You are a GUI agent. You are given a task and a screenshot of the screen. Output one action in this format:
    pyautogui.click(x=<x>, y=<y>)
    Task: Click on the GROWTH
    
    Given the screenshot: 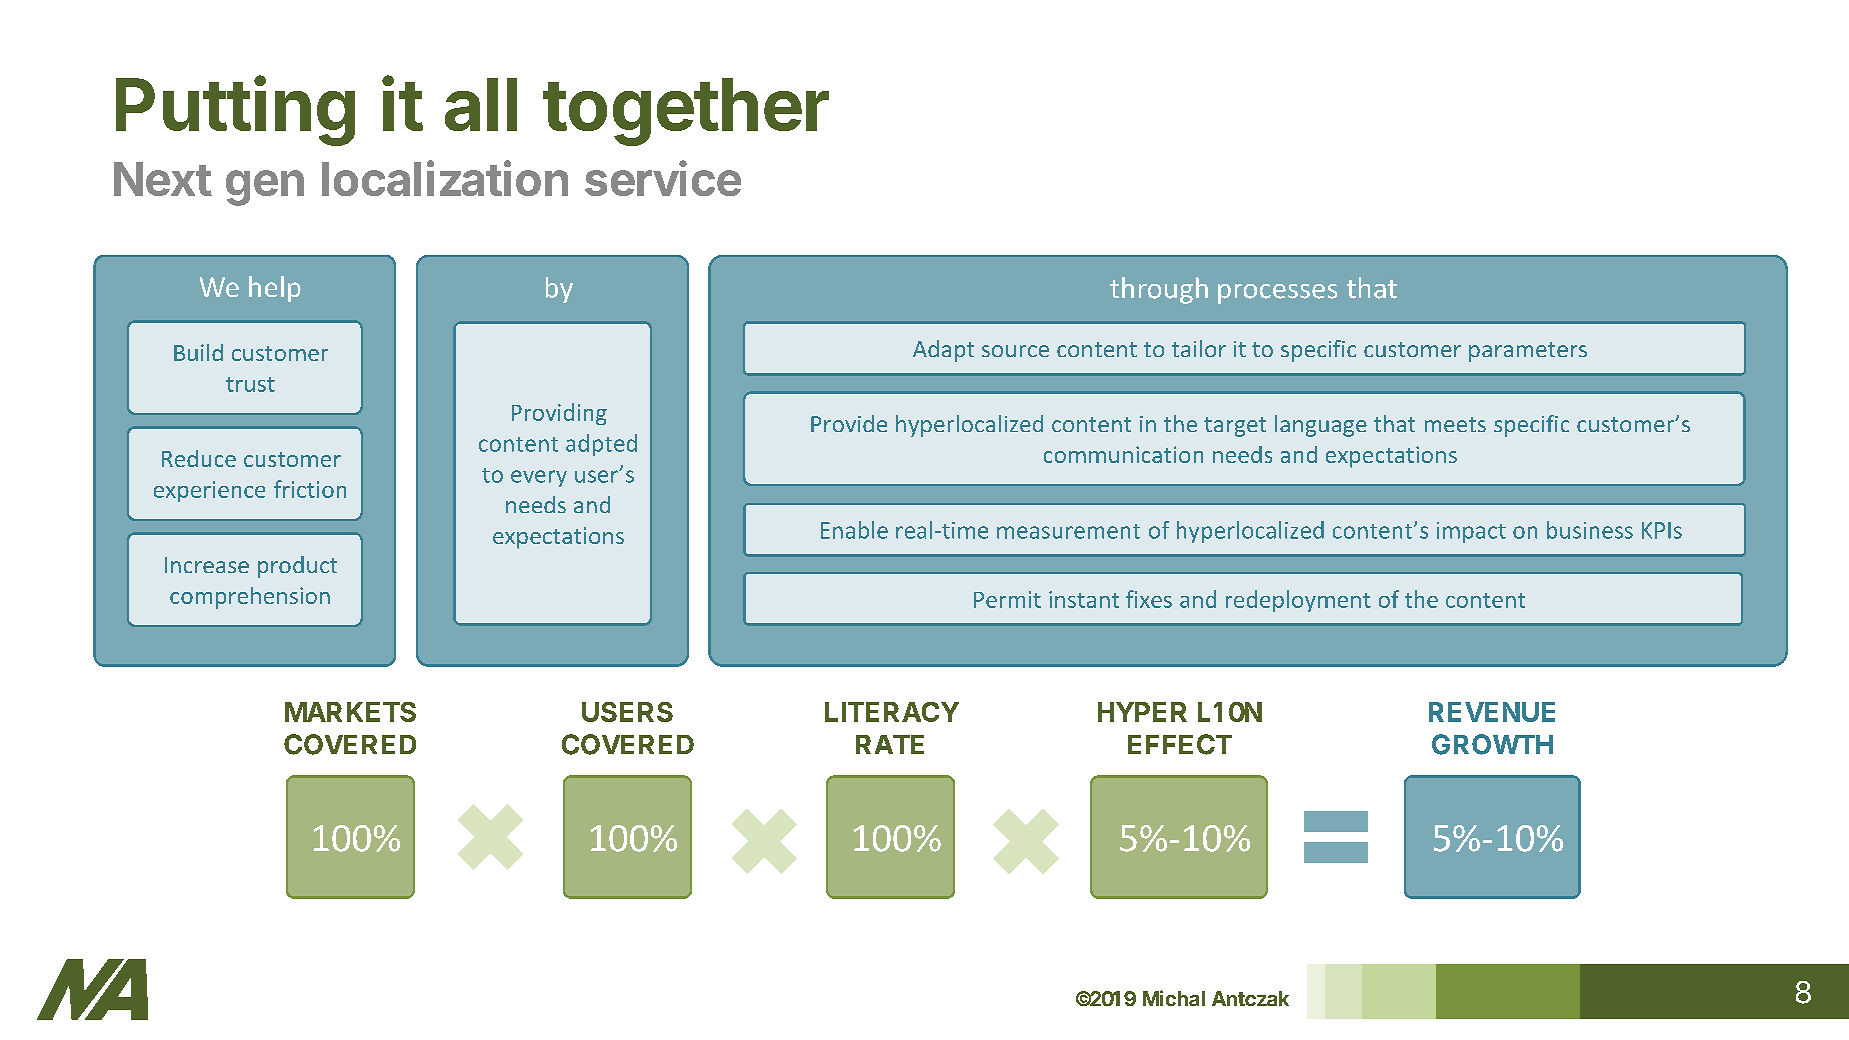 What is the action you would take?
    pyautogui.click(x=1492, y=744)
